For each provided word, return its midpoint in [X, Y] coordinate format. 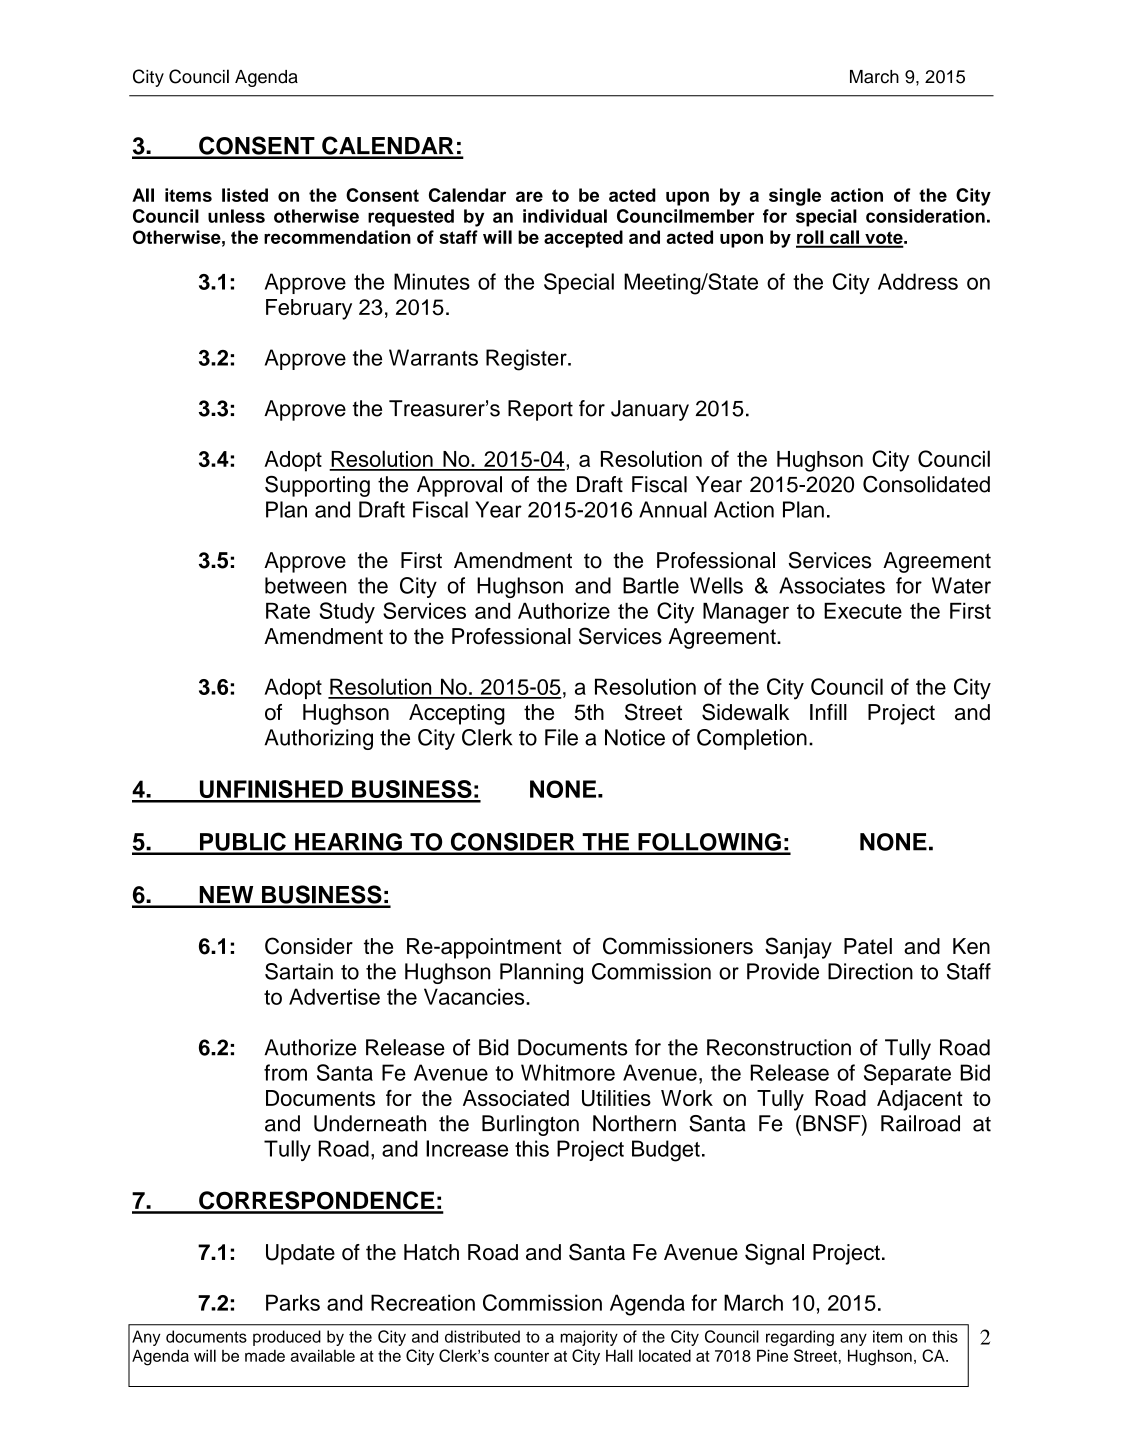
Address [918, 281]
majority [589, 1338]
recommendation [337, 237]
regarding [800, 1338]
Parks [293, 1302]
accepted [583, 239]
